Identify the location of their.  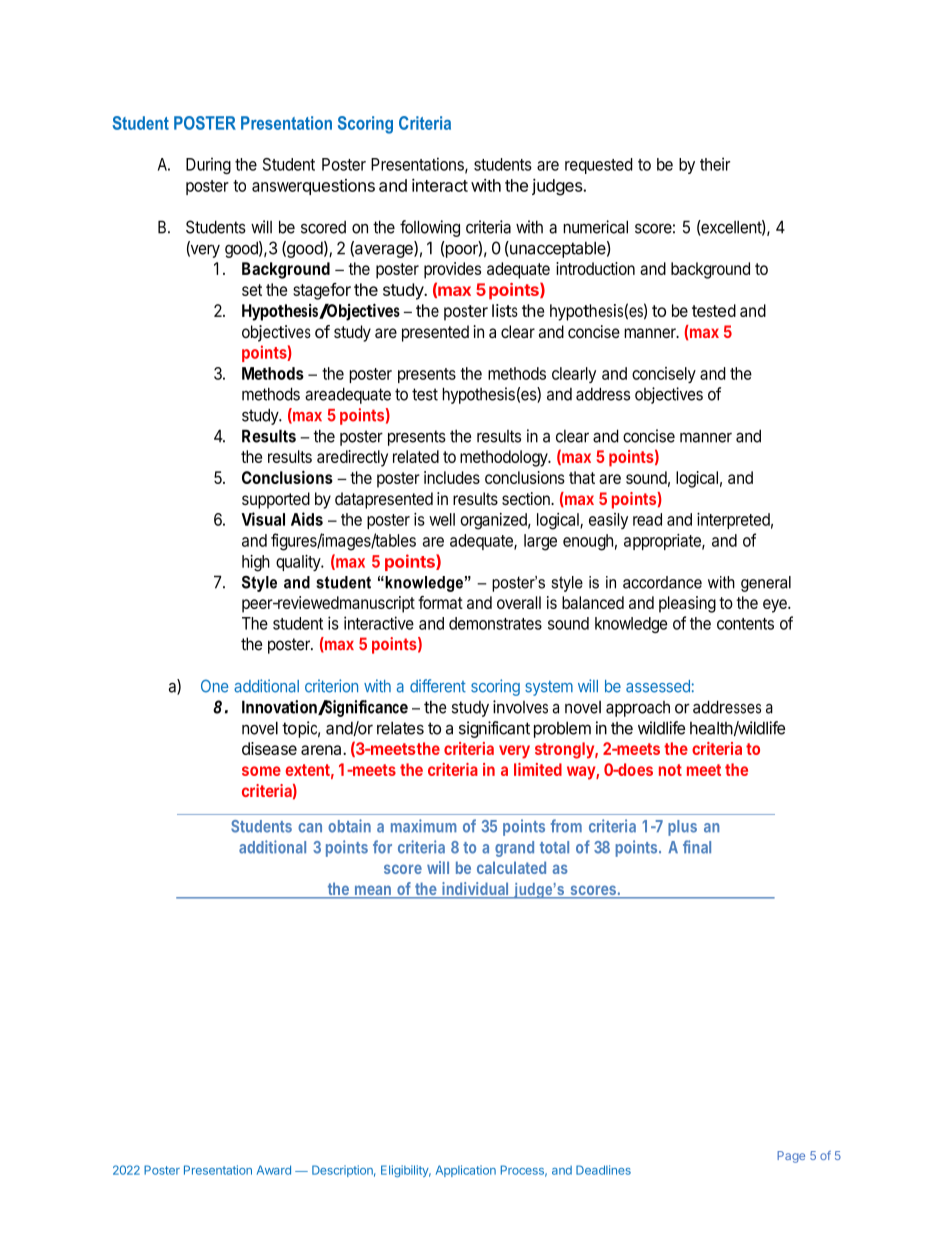
(715, 164).
